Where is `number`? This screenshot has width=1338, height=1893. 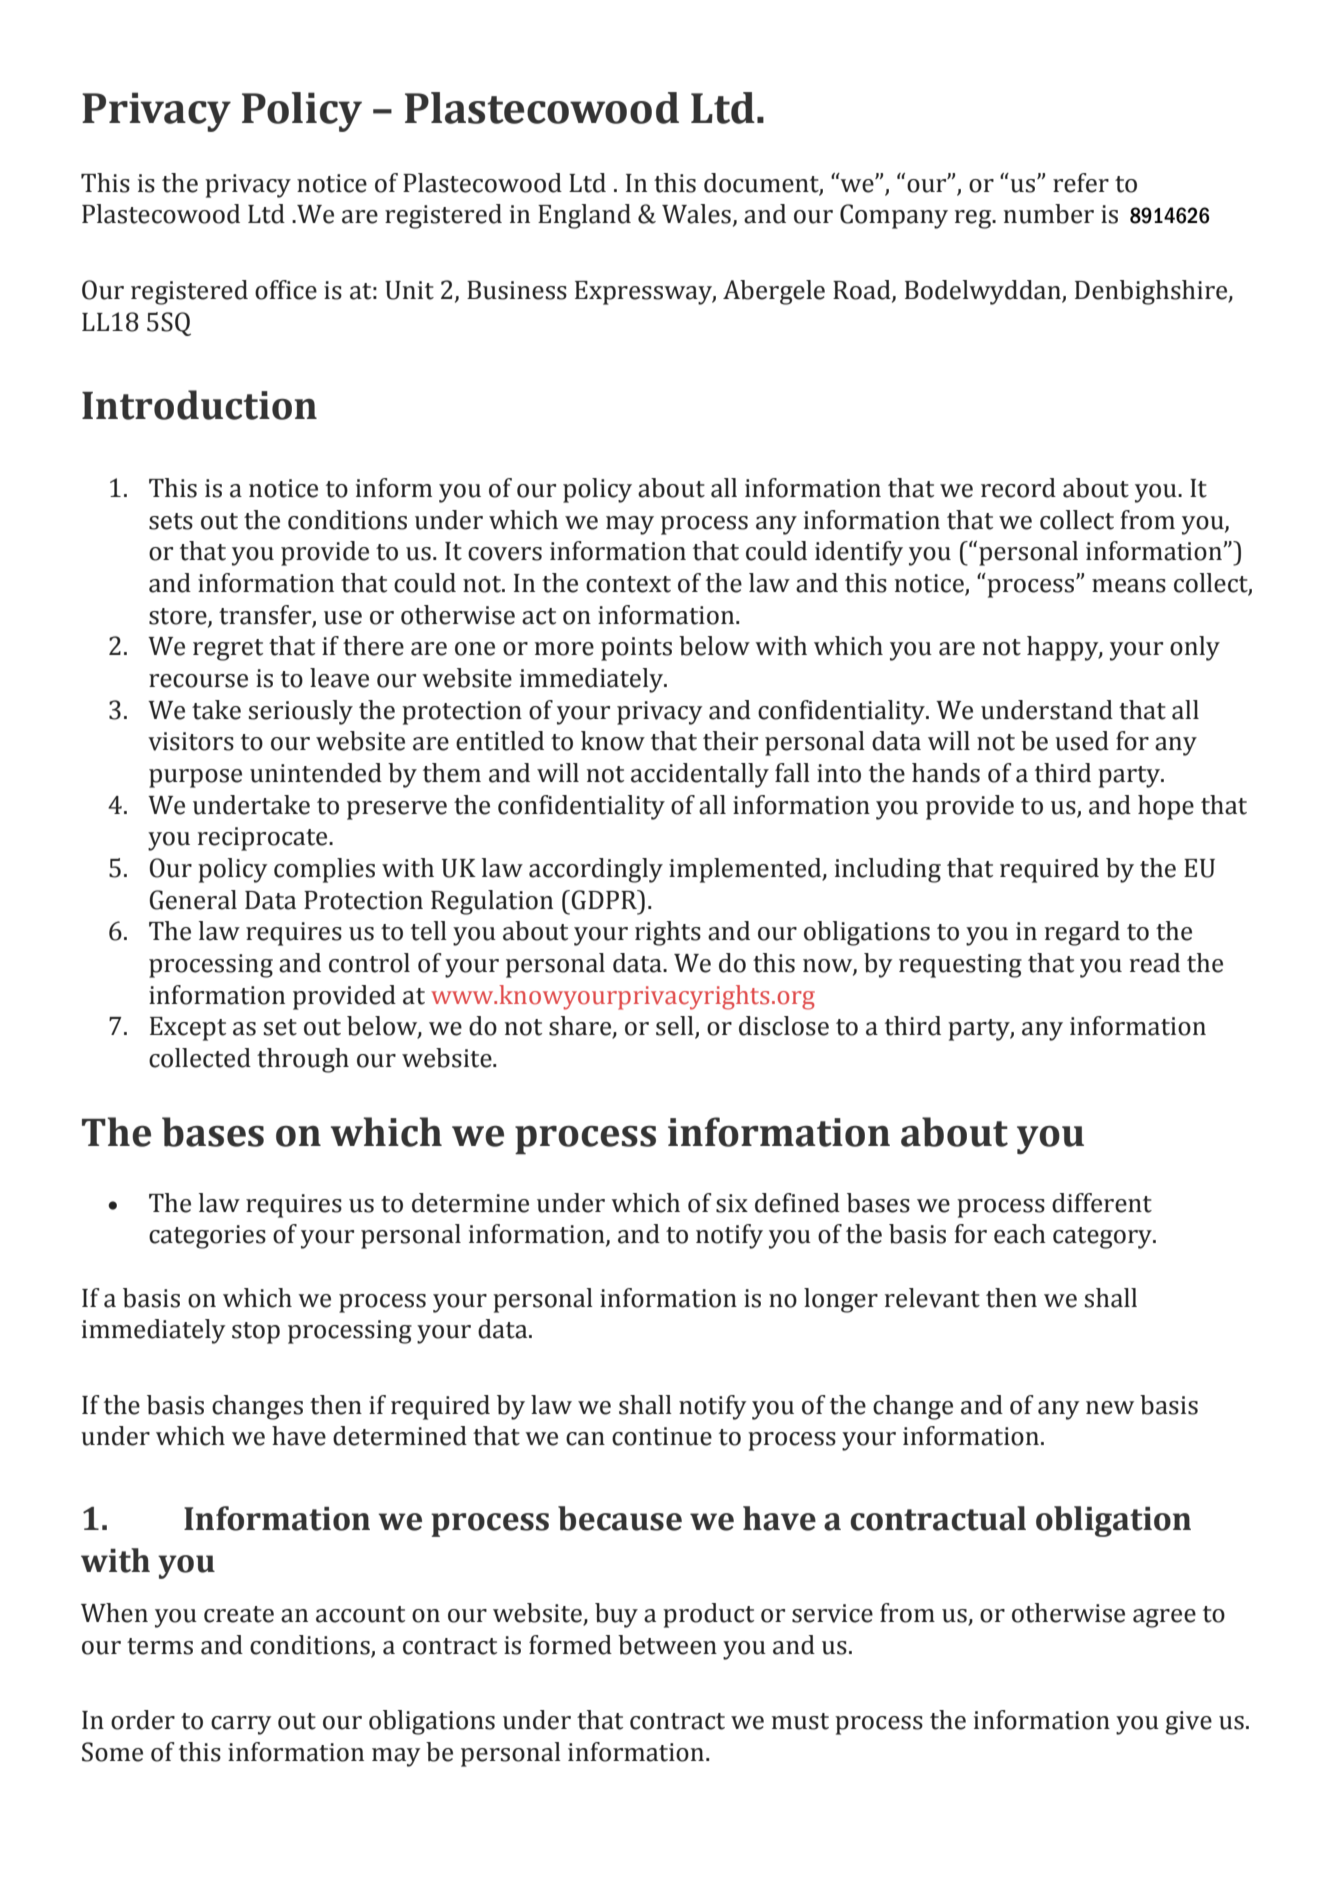
number is located at coordinates (1049, 214).
